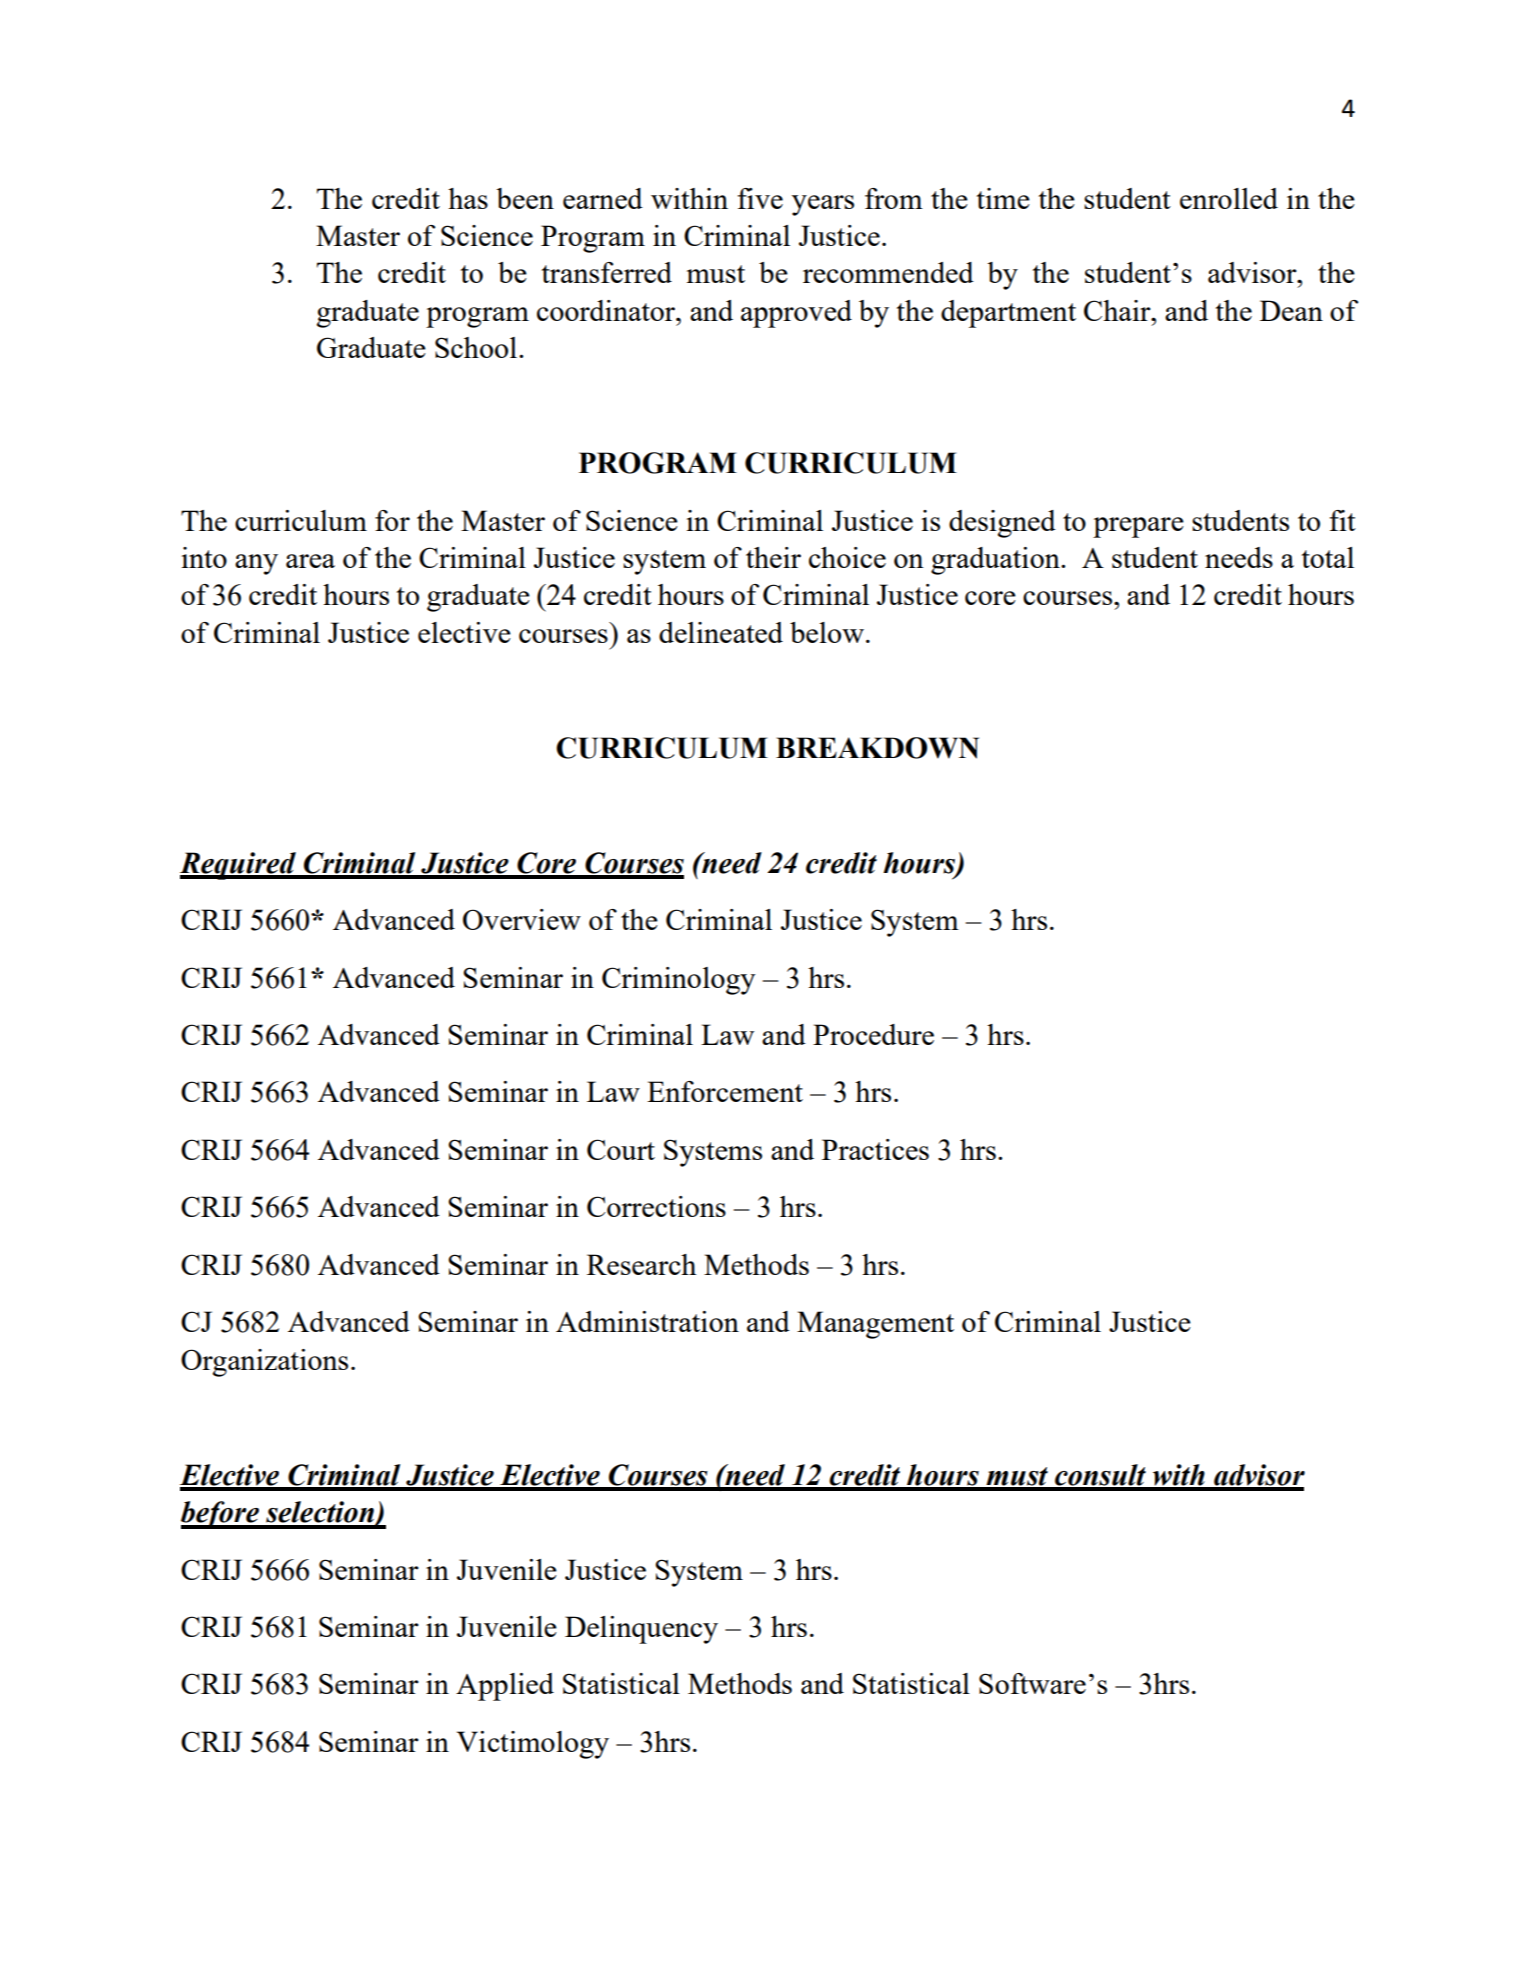 The height and width of the document is (1988, 1536). Describe the element at coordinates (873, 1034) in the document. I see `Procedure` at that location.
